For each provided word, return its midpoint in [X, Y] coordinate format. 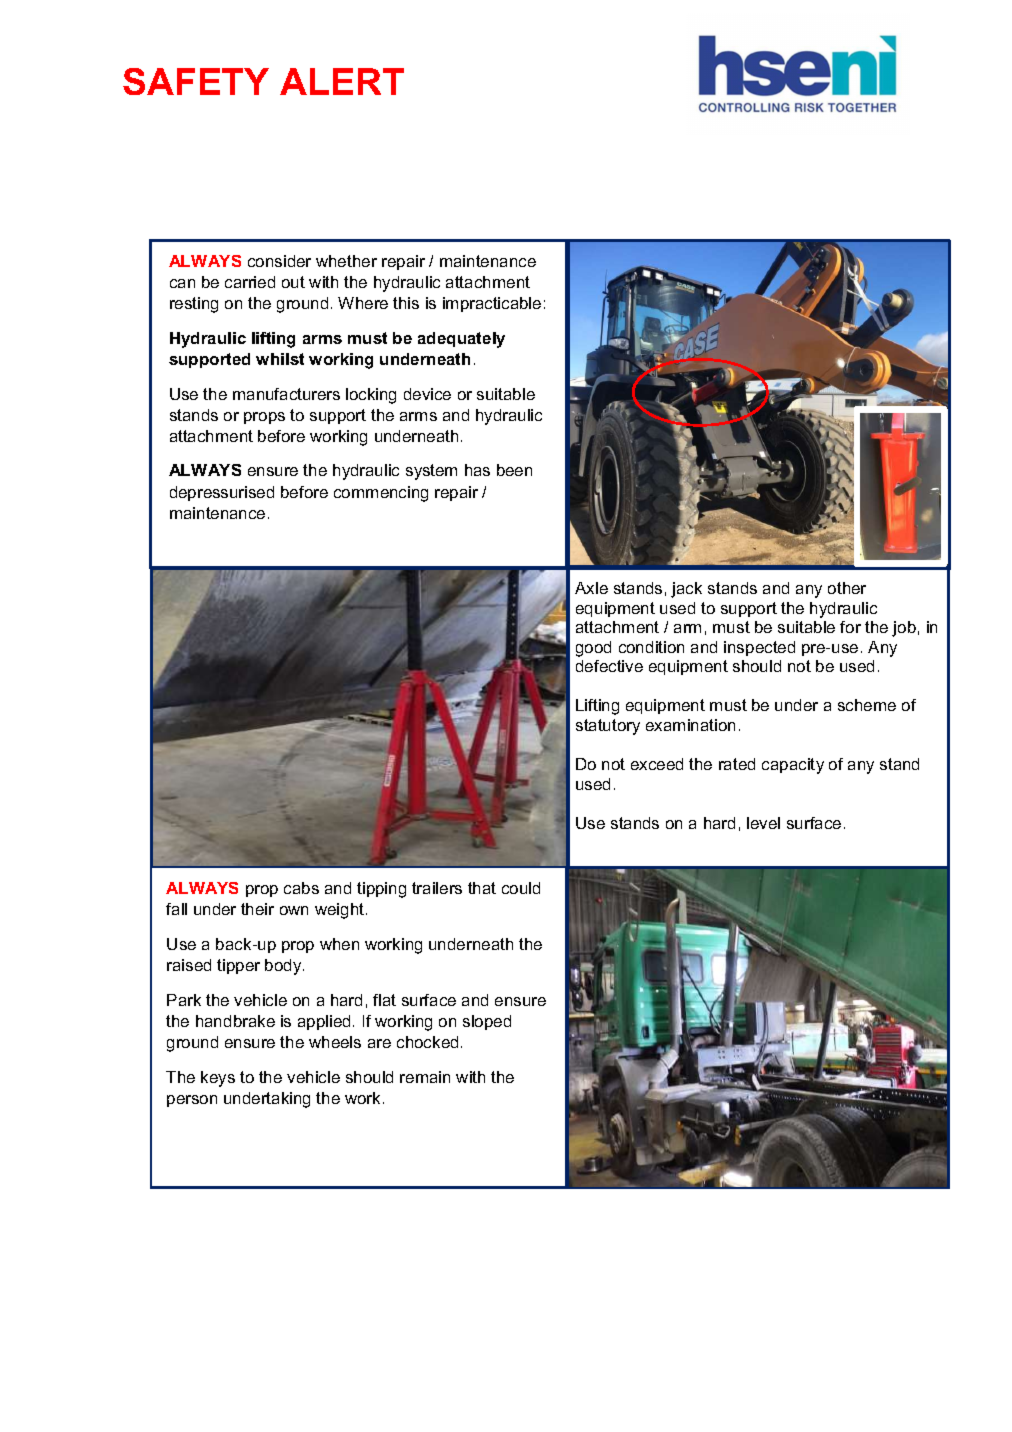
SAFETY [196, 81]
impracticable [492, 304]
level [763, 823]
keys [218, 1079]
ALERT [342, 81]
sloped [487, 1022]
